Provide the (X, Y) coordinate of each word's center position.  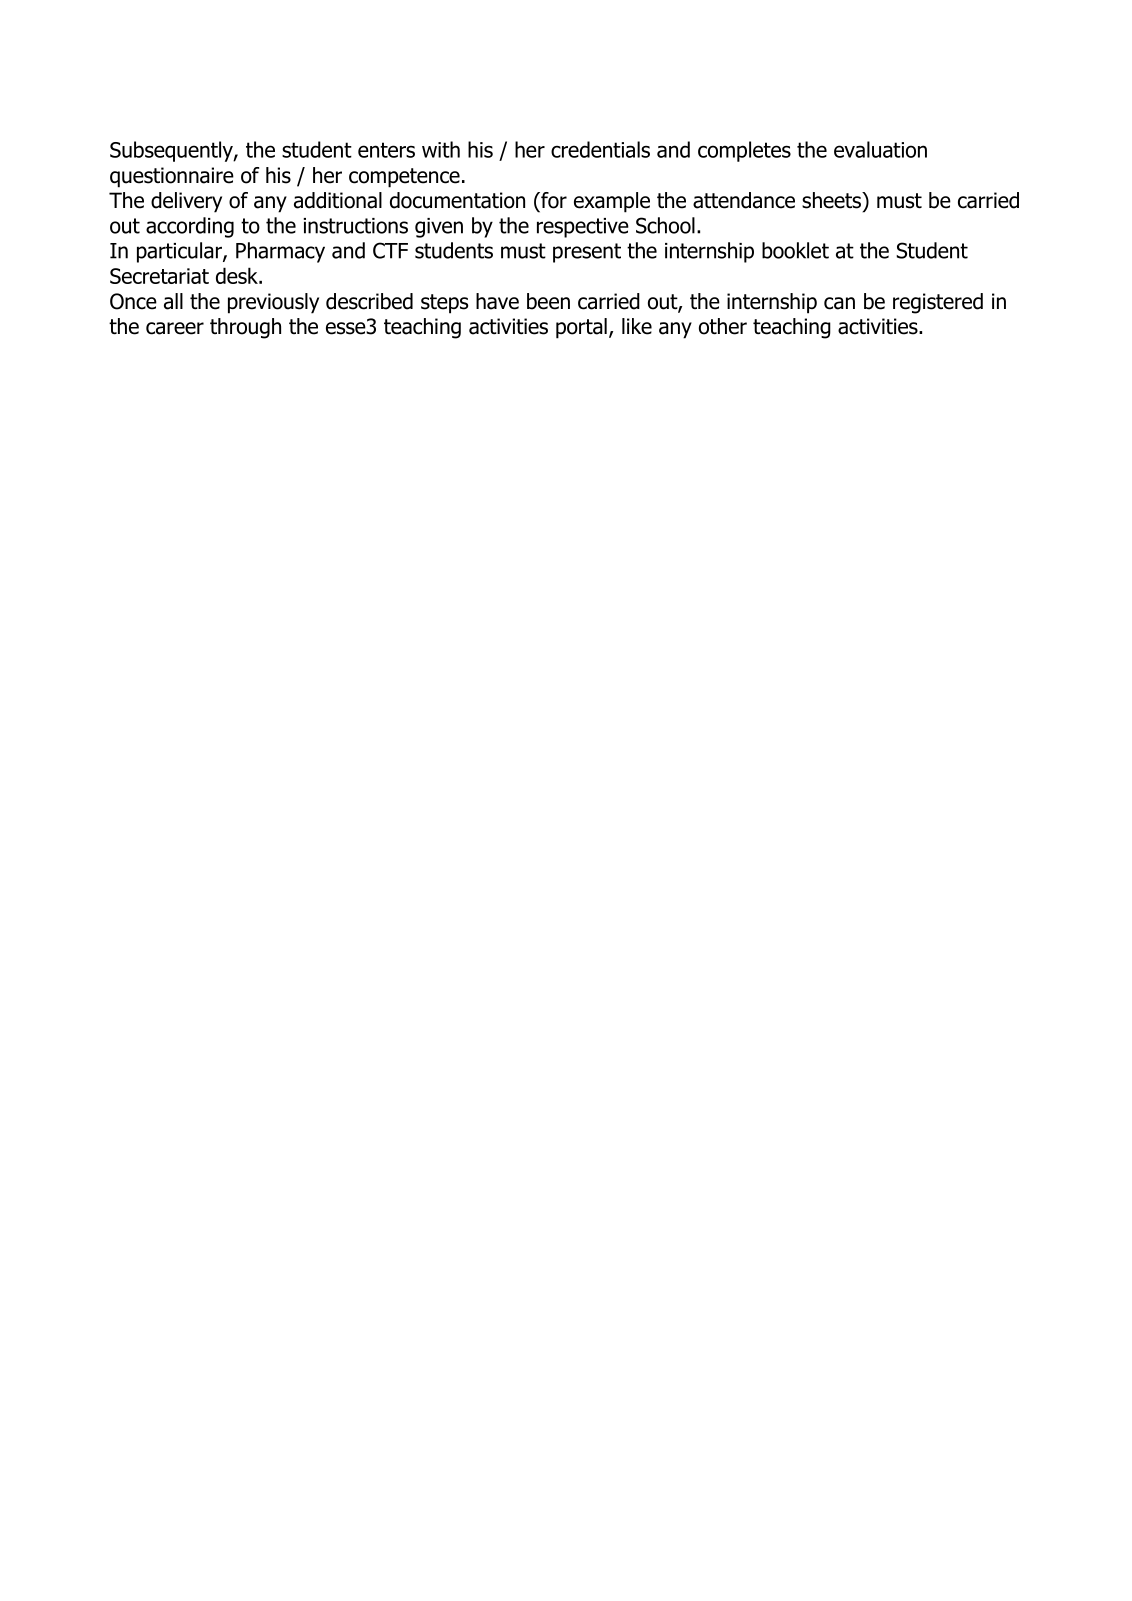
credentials (600, 149)
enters (386, 150)
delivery (186, 202)
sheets (833, 201)
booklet (795, 250)
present (587, 253)
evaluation (880, 149)
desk (238, 275)
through (245, 328)
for (553, 200)
